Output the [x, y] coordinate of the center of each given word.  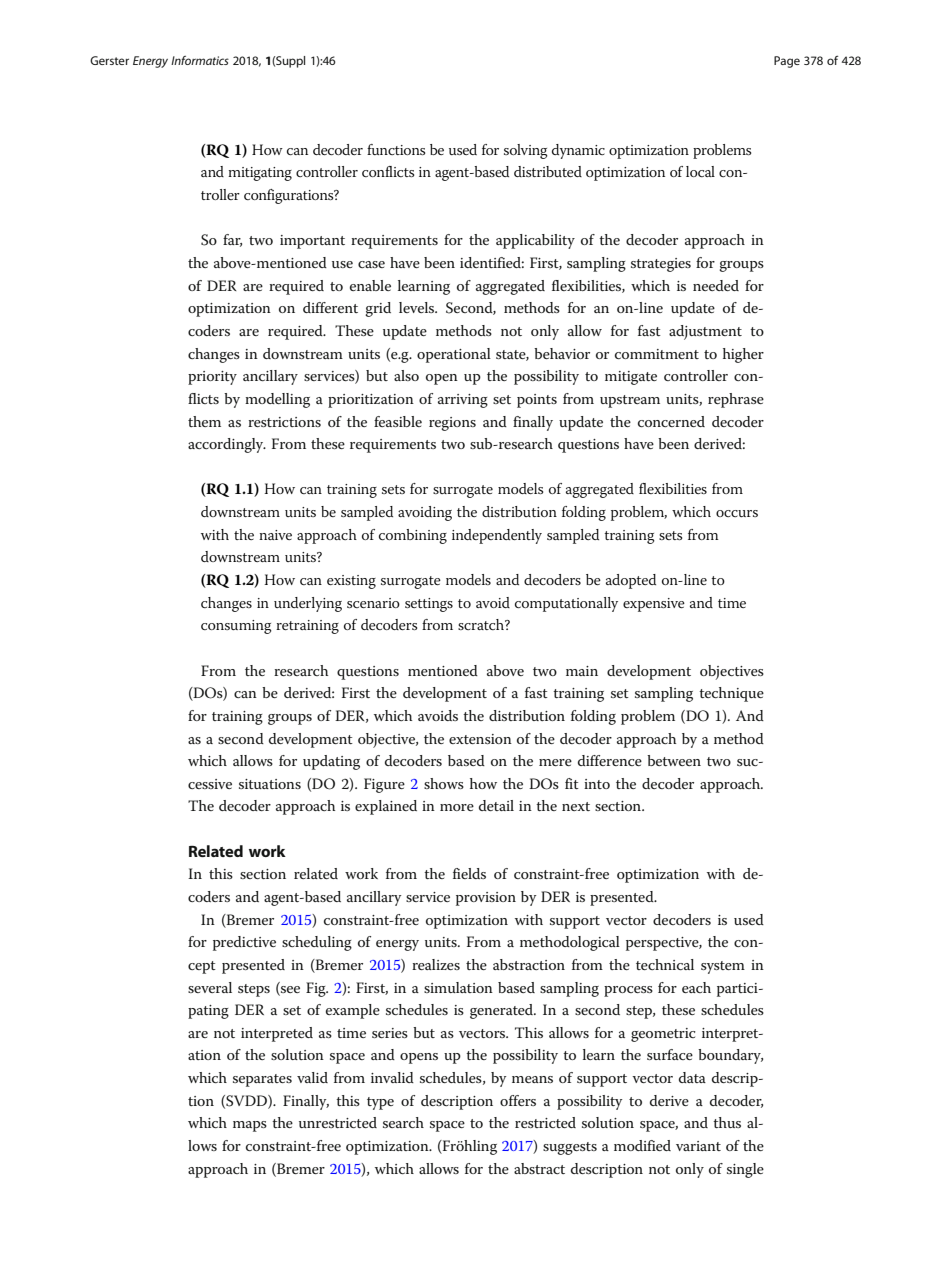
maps [250, 1126]
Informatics [200, 60]
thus [727, 1122]
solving [526, 151]
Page [787, 62]
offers [518, 1100]
